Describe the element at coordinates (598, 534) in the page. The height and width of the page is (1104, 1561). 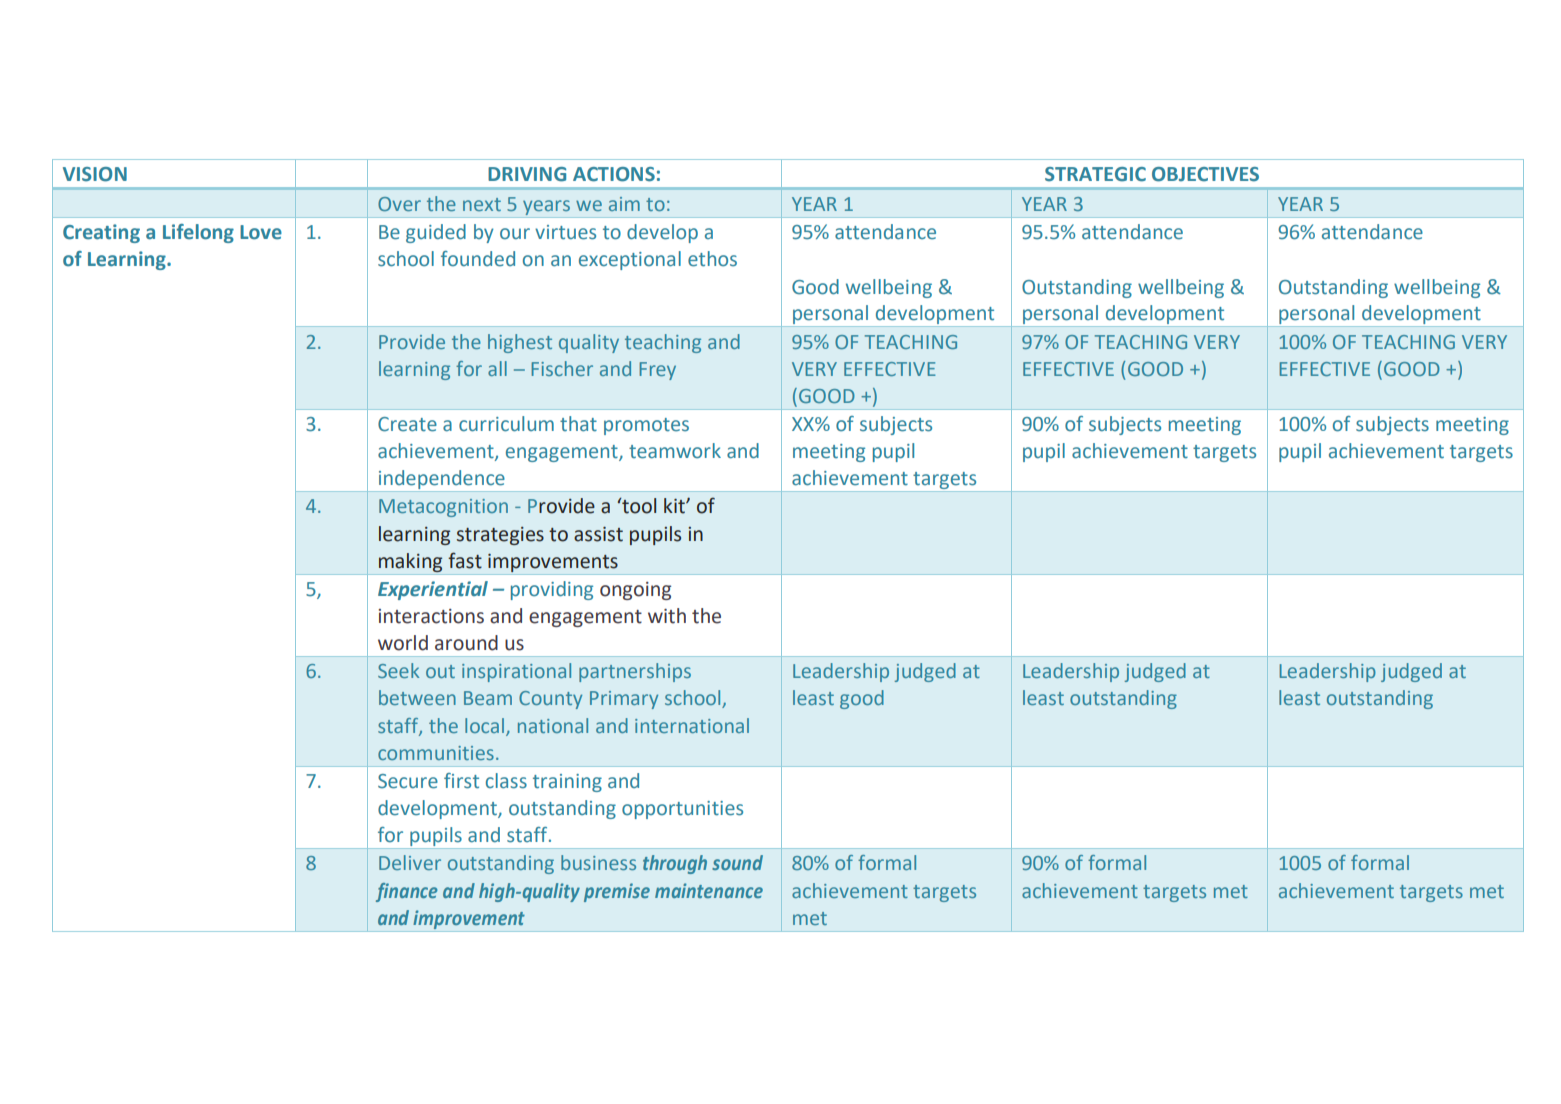
I see `assist` at that location.
